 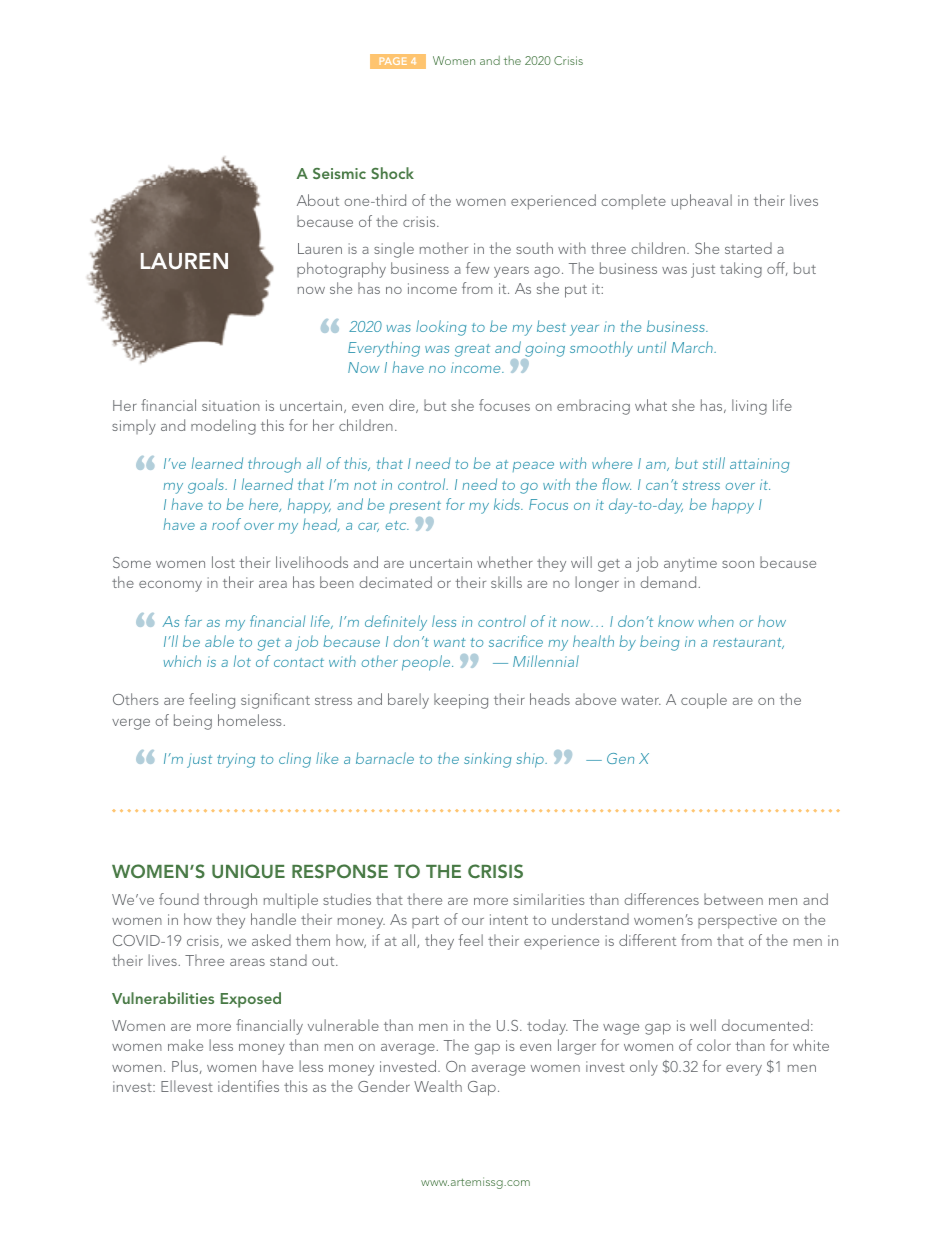 What do you see at coordinates (716, 621) in the page?
I see `when` at bounding box center [716, 621].
